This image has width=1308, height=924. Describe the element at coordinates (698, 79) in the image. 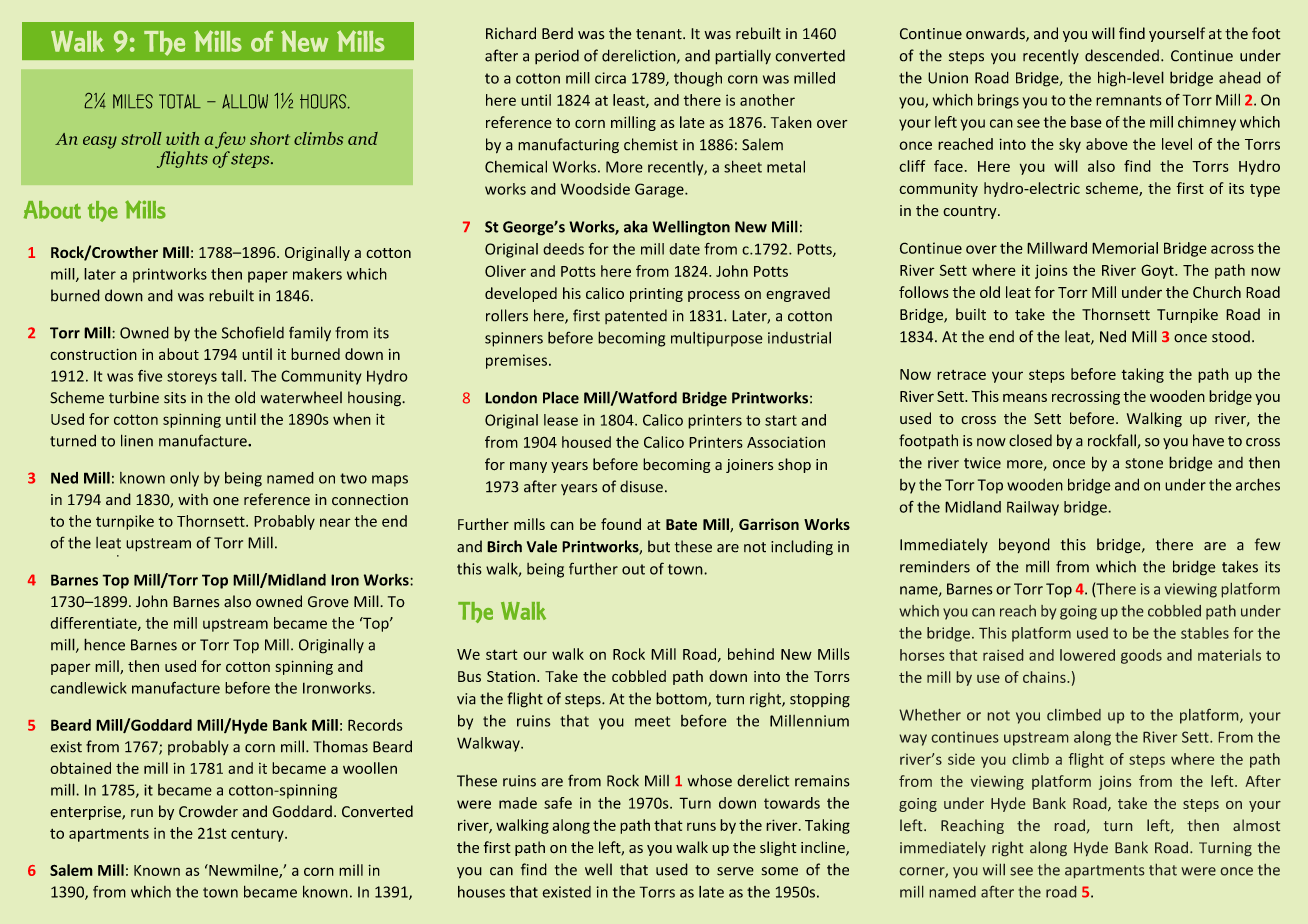

I see `though` at that location.
